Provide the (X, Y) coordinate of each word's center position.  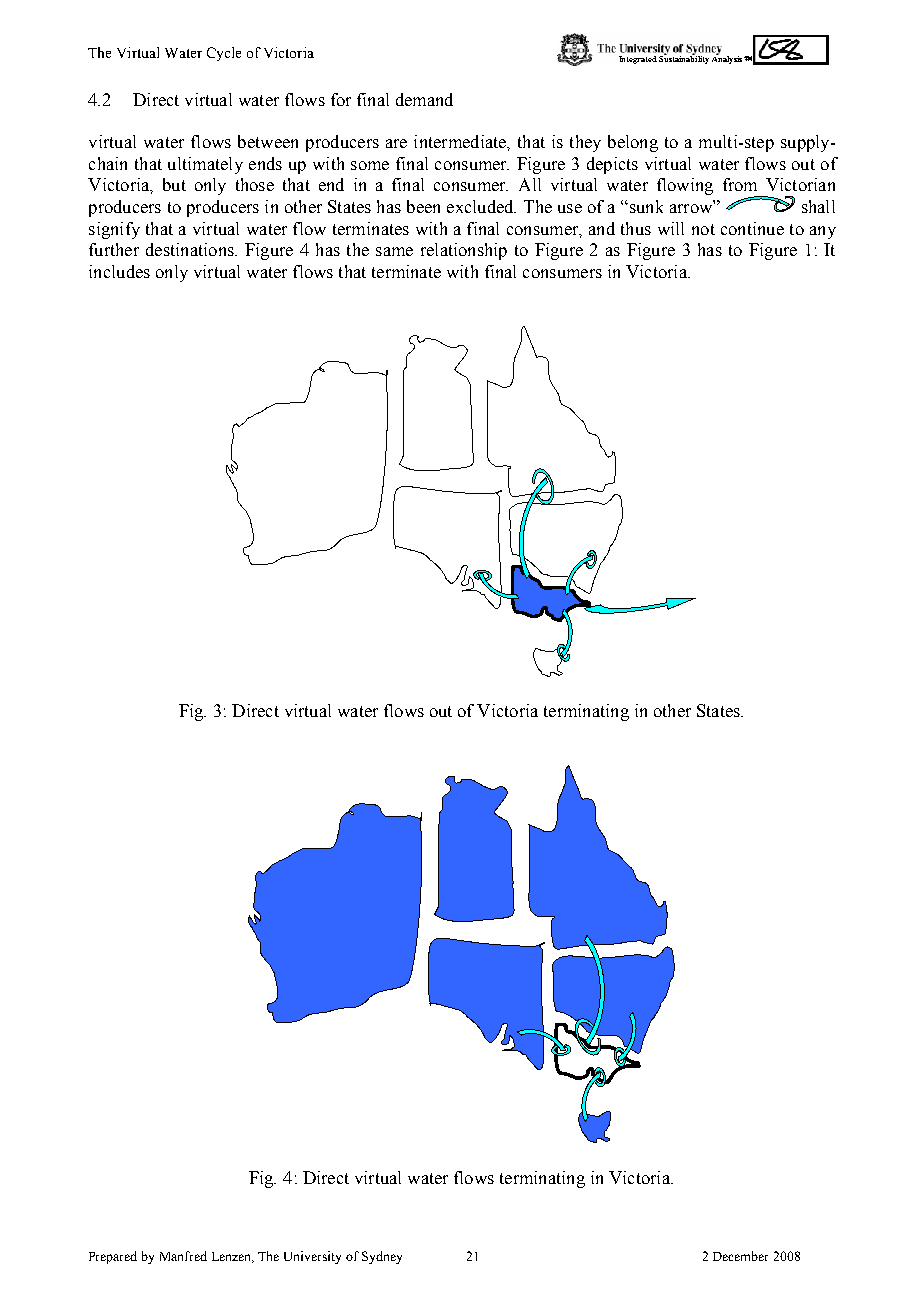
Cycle (224, 54)
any (823, 232)
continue (752, 228)
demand (424, 99)
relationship (464, 251)
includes (119, 271)
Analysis (728, 59)
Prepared (113, 1257)
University (312, 1257)
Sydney (382, 1257)
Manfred (183, 1256)
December (740, 1256)
